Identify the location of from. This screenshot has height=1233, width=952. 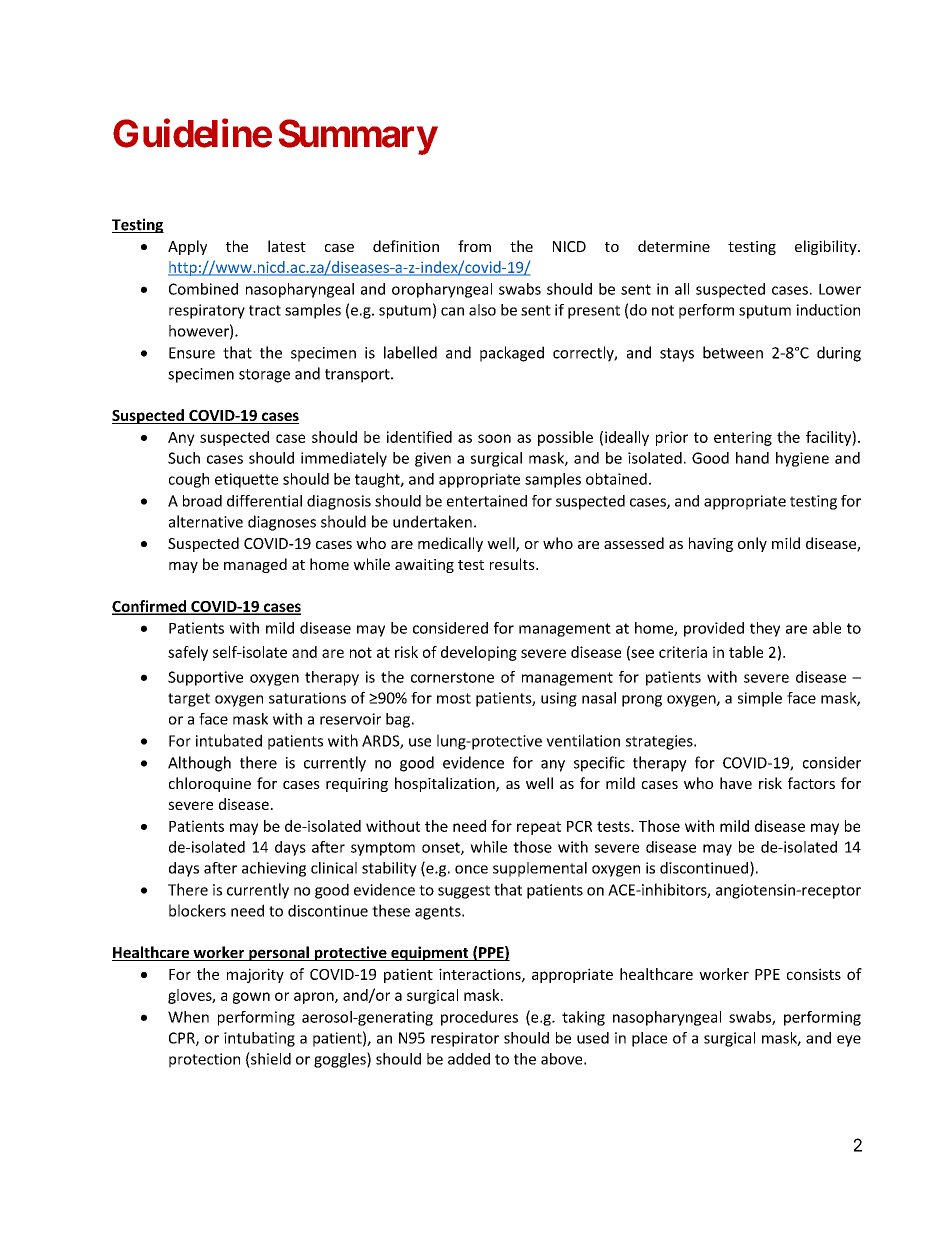
(474, 246).
